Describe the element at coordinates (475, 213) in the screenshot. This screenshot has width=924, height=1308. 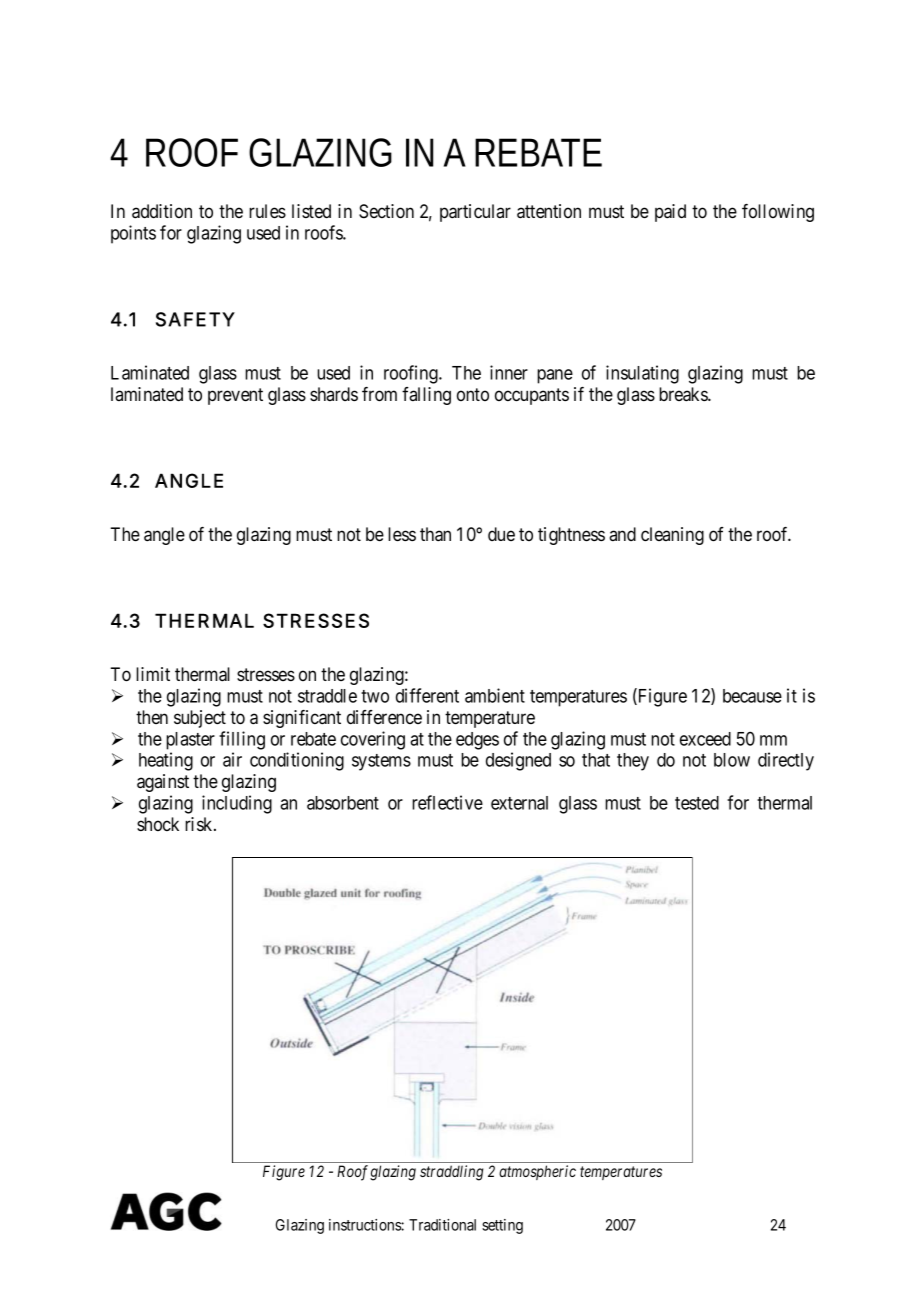
I see `particular` at that location.
